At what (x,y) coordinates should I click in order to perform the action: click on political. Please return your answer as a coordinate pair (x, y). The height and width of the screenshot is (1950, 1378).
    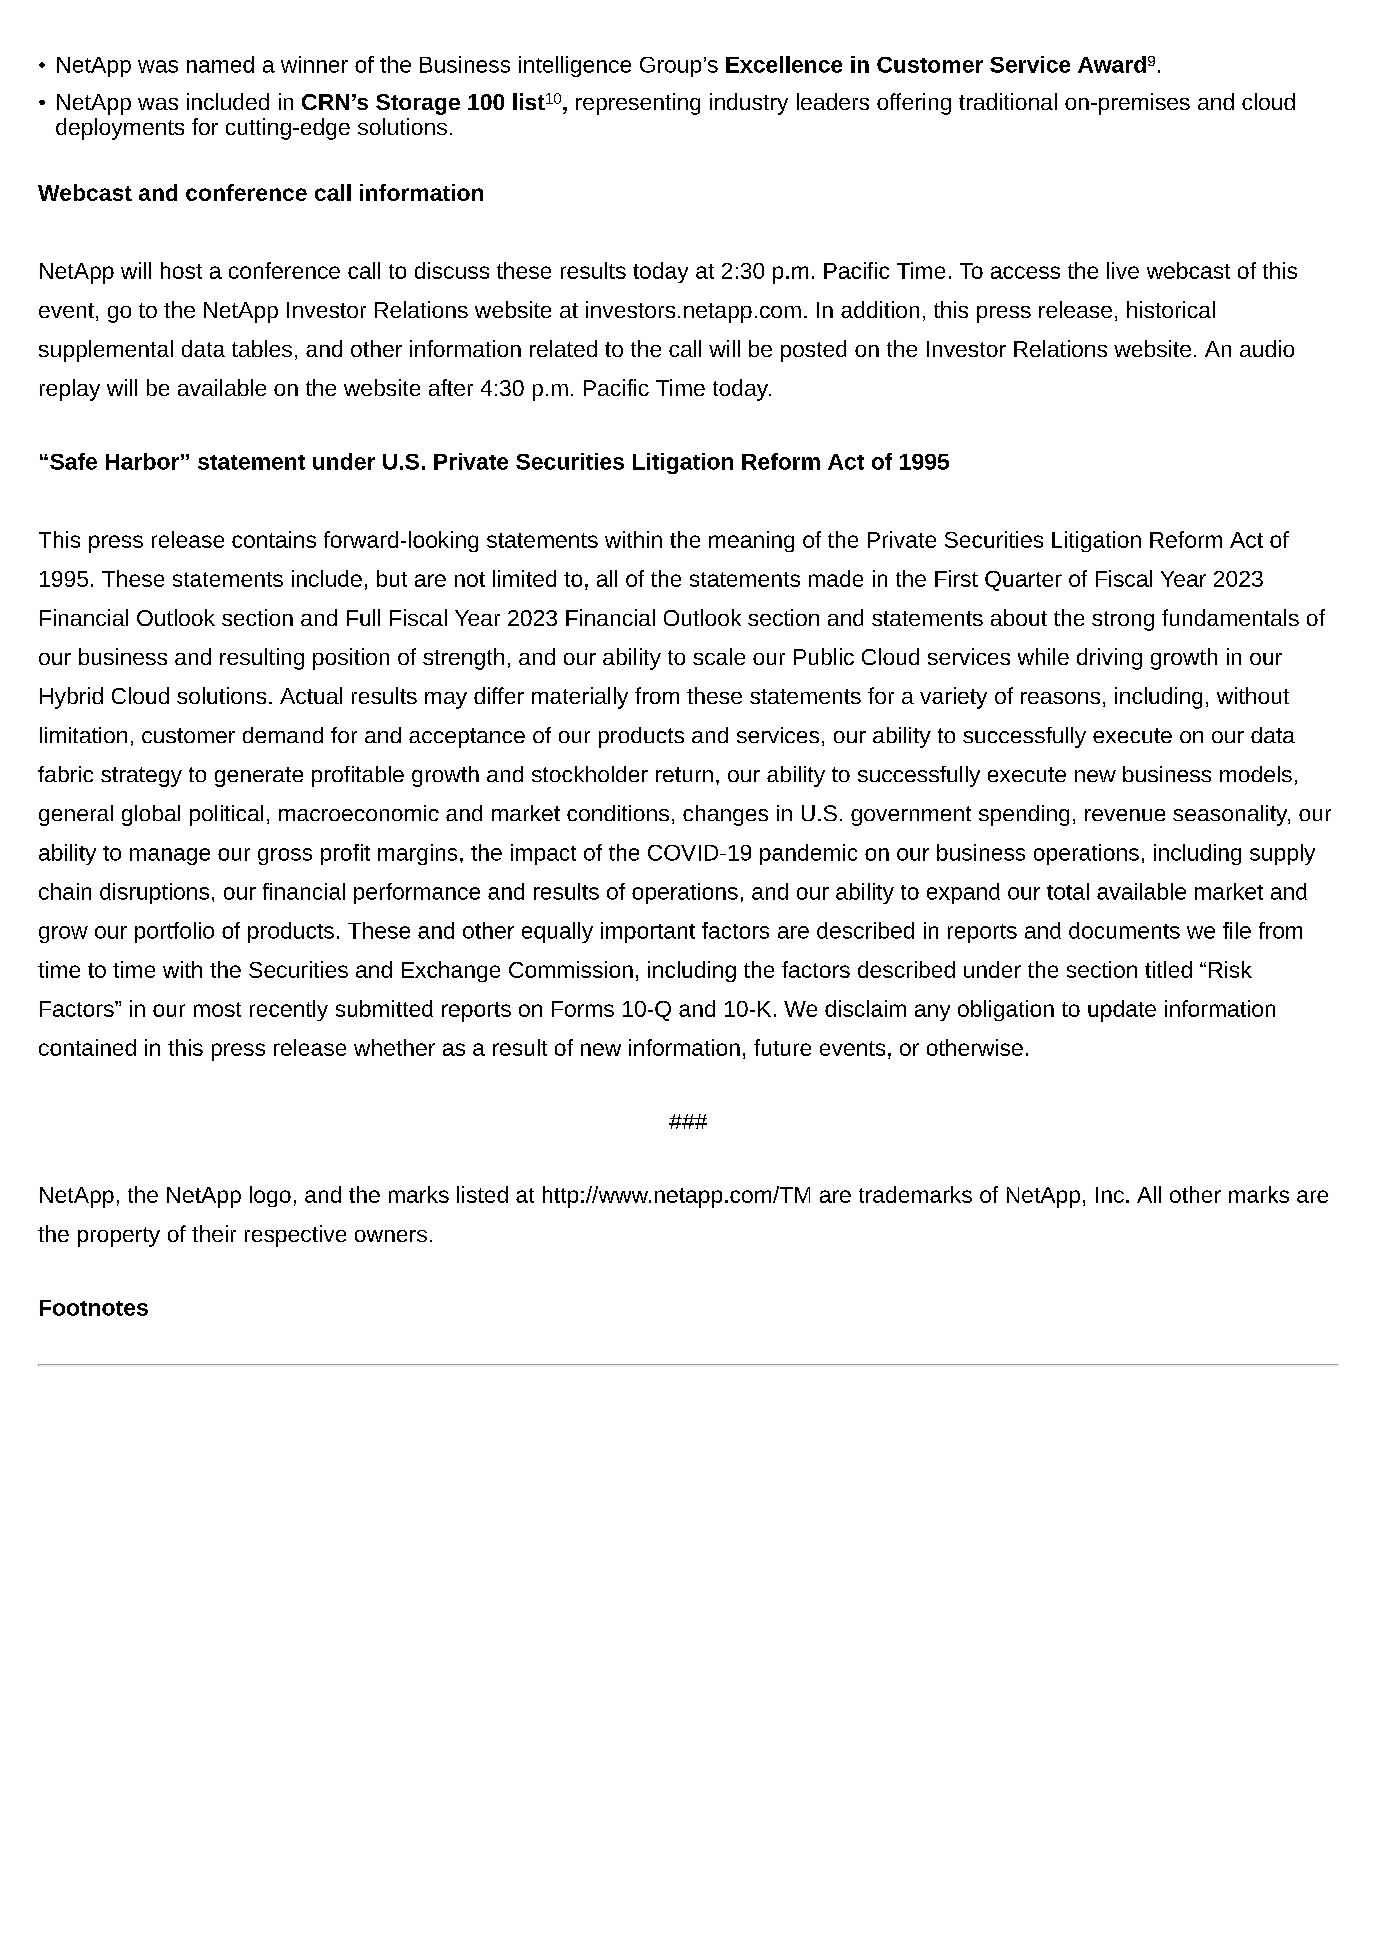
    Looking at the image, I should click on (226, 815).
